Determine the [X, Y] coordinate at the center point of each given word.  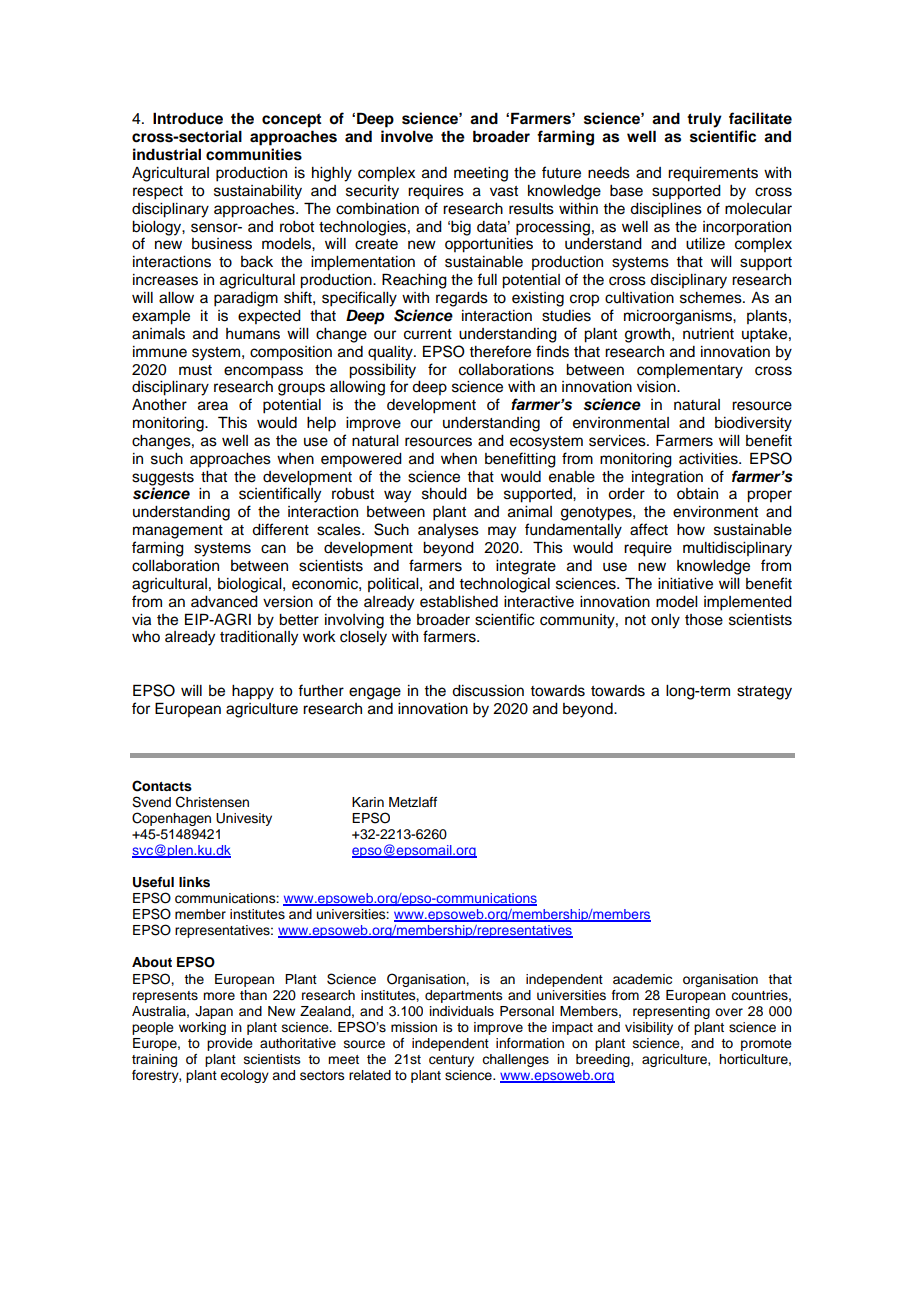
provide [230, 1044]
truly [704, 120]
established [459, 602]
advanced [224, 602]
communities [254, 154]
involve [407, 136]
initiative [685, 584]
